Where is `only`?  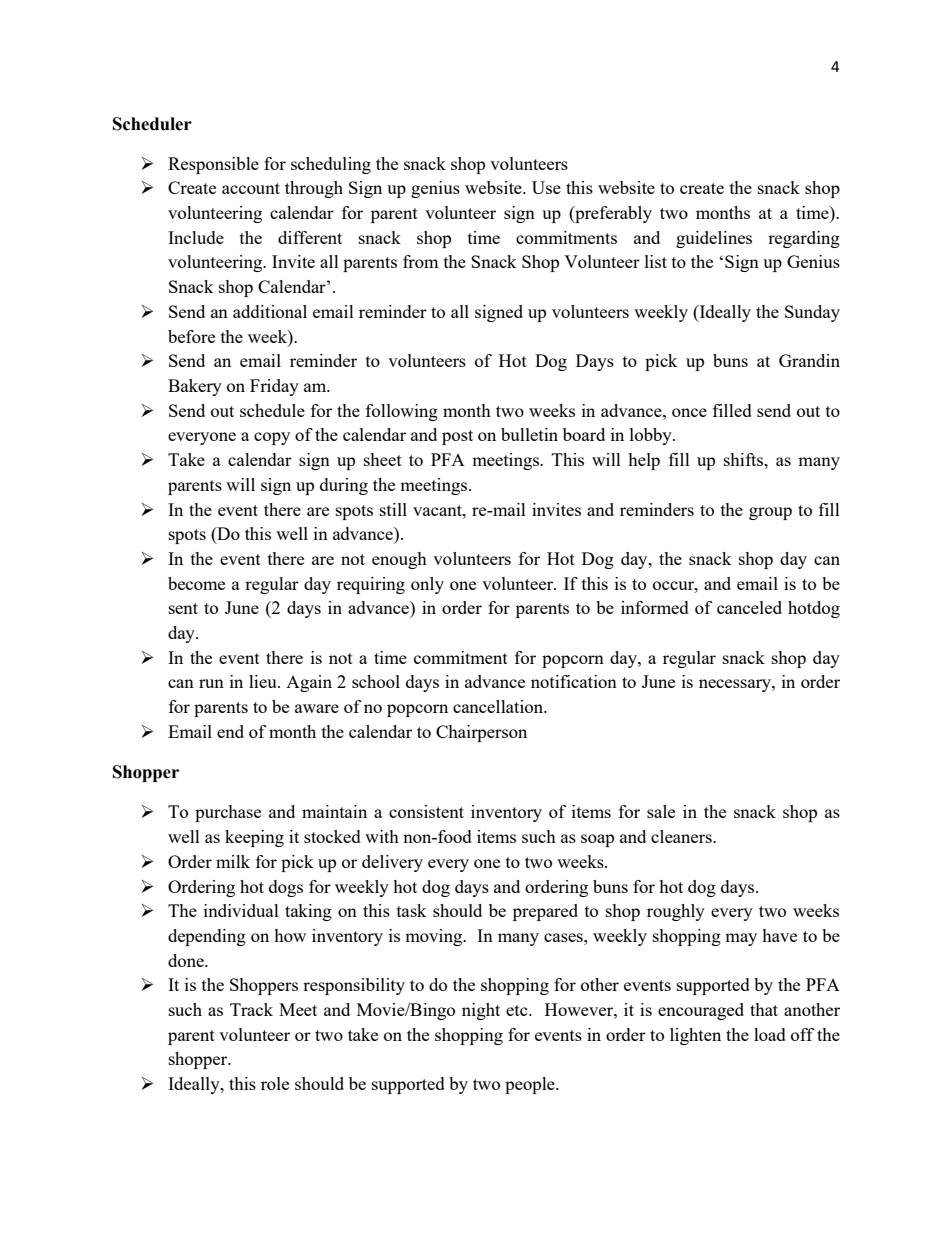
only is located at coordinates (427, 585).
